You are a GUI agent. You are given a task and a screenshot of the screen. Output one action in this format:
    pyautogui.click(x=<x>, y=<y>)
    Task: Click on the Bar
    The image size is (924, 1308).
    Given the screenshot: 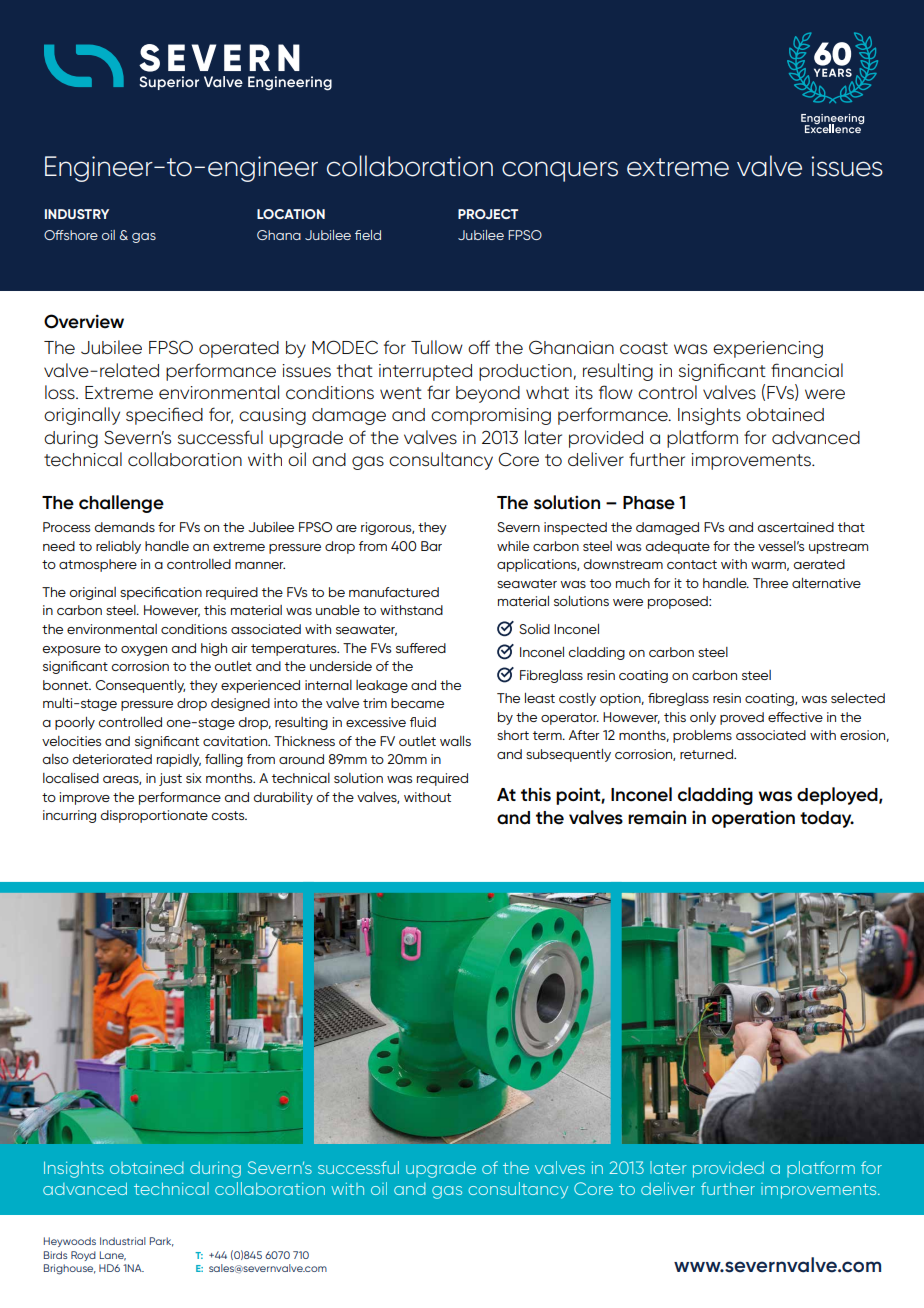 What is the action you would take?
    pyautogui.click(x=431, y=546)
